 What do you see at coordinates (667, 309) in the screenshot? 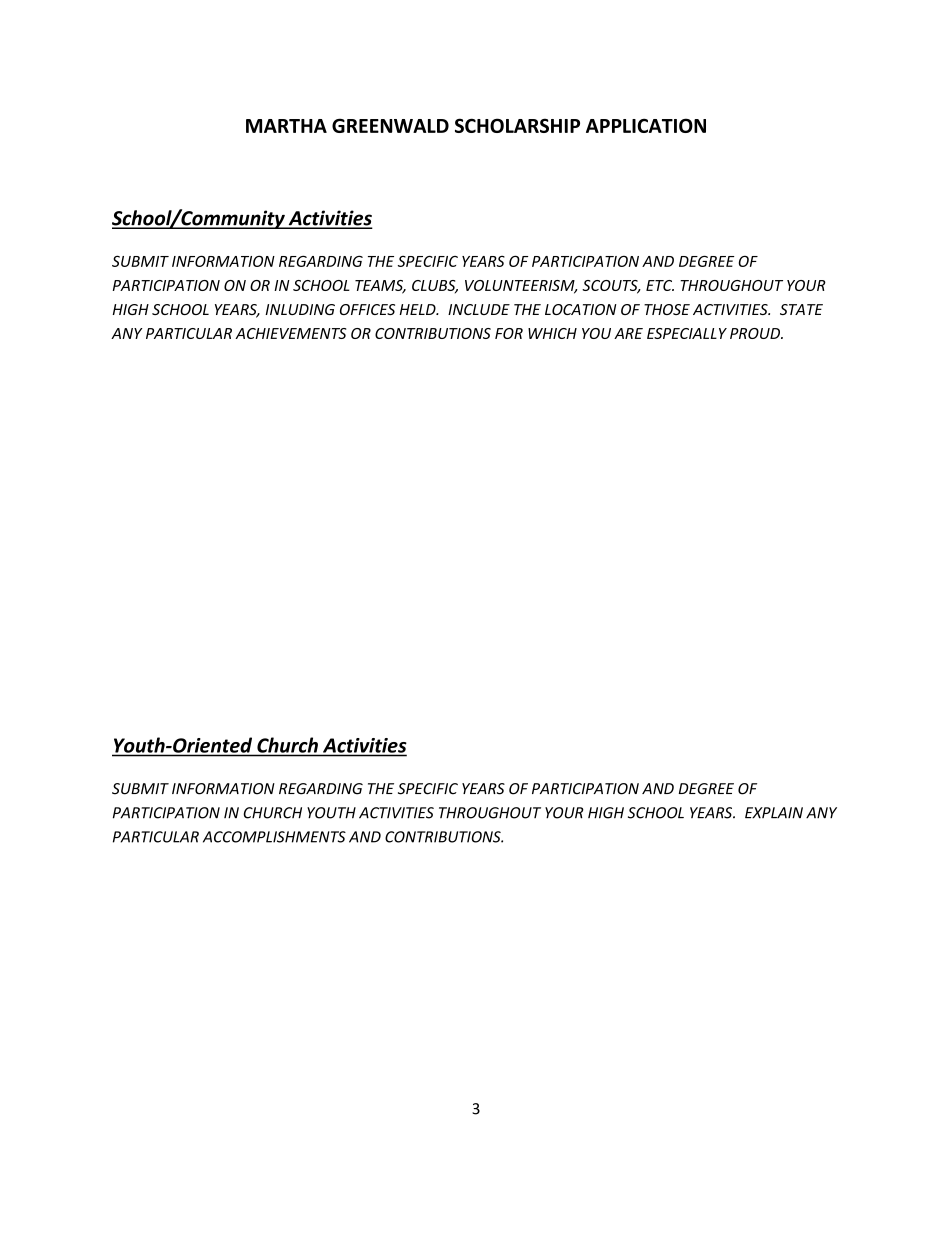
I see `THOSE` at bounding box center [667, 309].
